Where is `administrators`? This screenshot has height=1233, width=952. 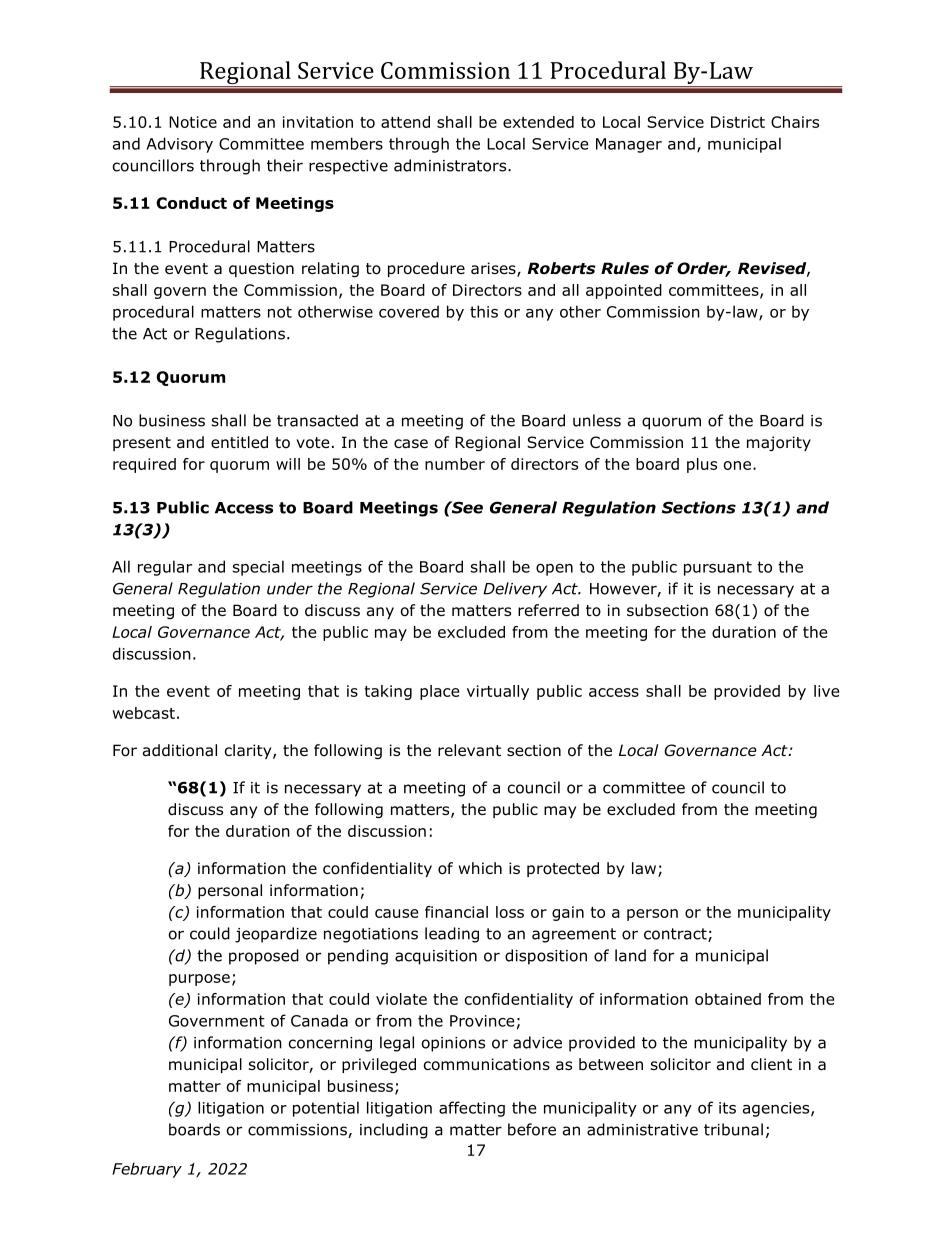
administrators is located at coordinates (451, 165).
